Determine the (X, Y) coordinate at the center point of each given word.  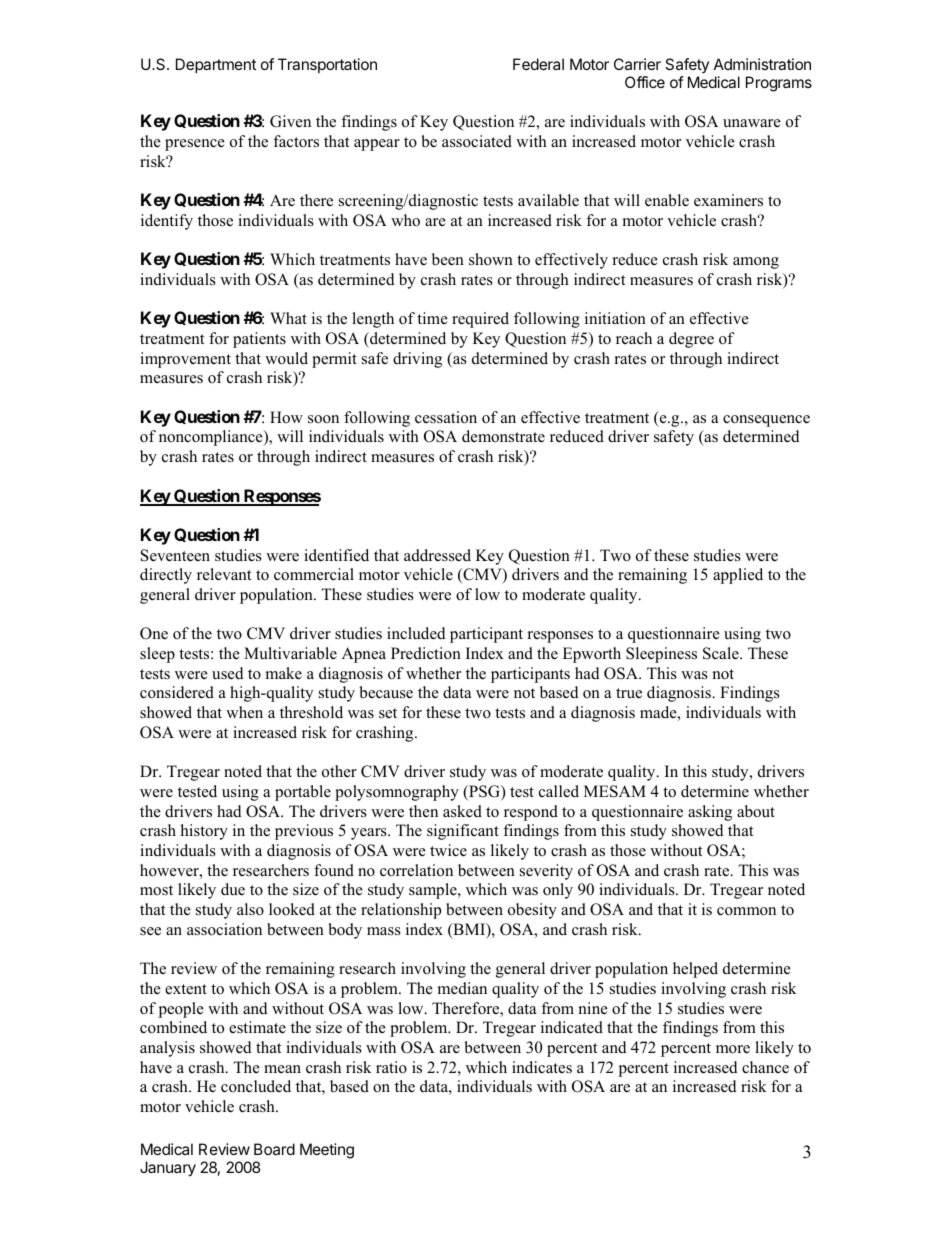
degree (691, 340)
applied (738, 576)
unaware (752, 123)
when (244, 712)
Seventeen (175, 555)
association (224, 929)
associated (477, 141)
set (388, 713)
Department (216, 65)
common (746, 911)
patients (259, 340)
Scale (722, 653)
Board (274, 1149)
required (480, 320)
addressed (437, 555)
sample (434, 891)
